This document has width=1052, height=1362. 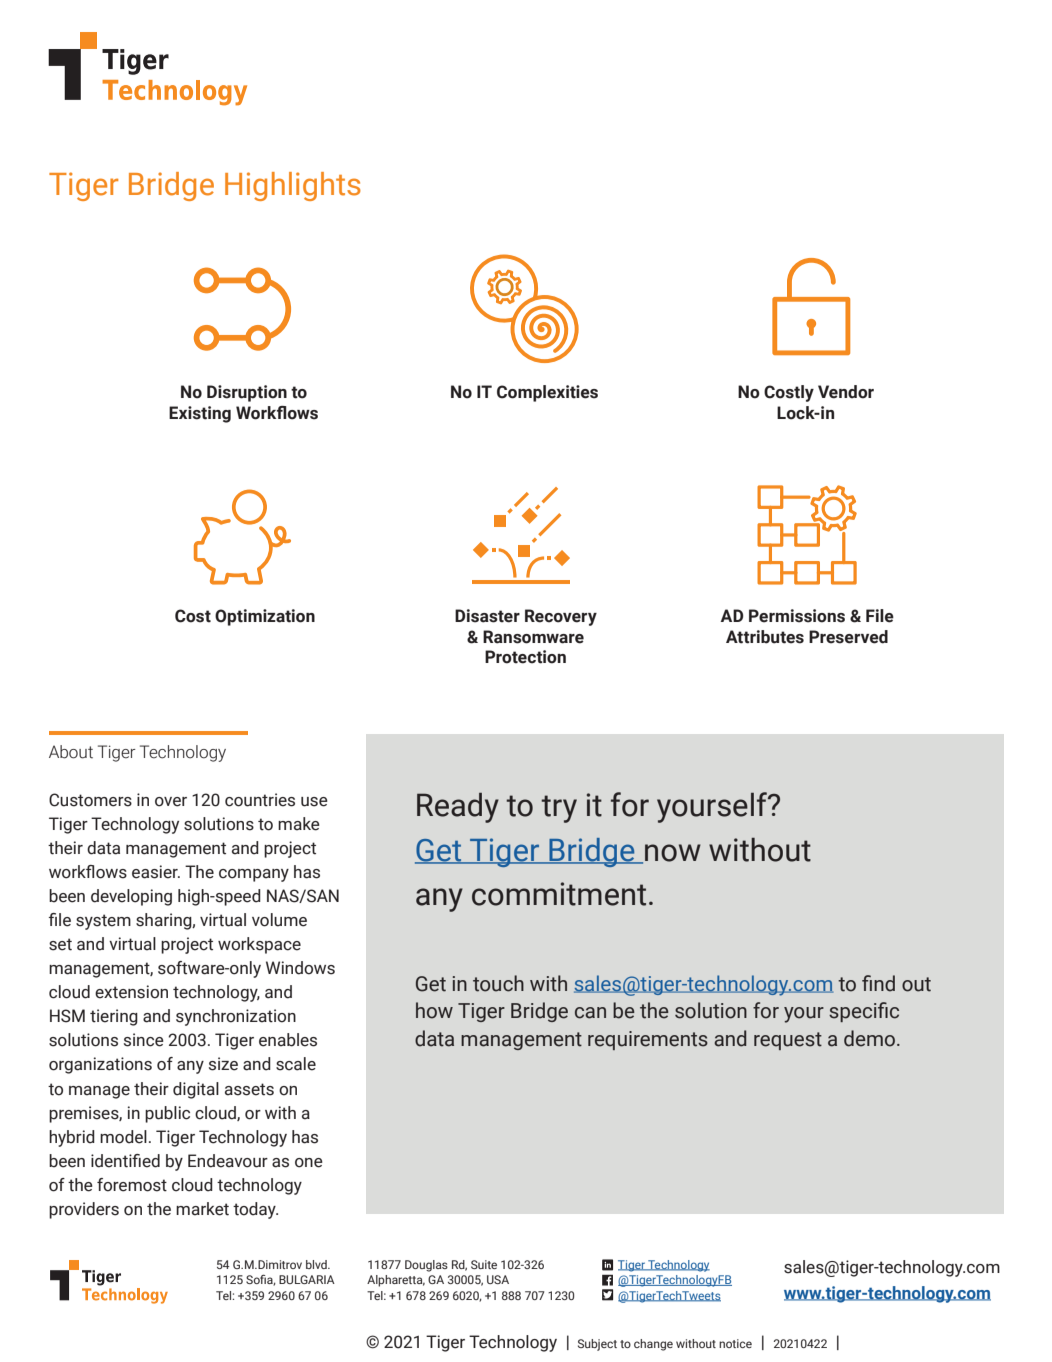 I want to click on Vendor, so click(x=846, y=392).
